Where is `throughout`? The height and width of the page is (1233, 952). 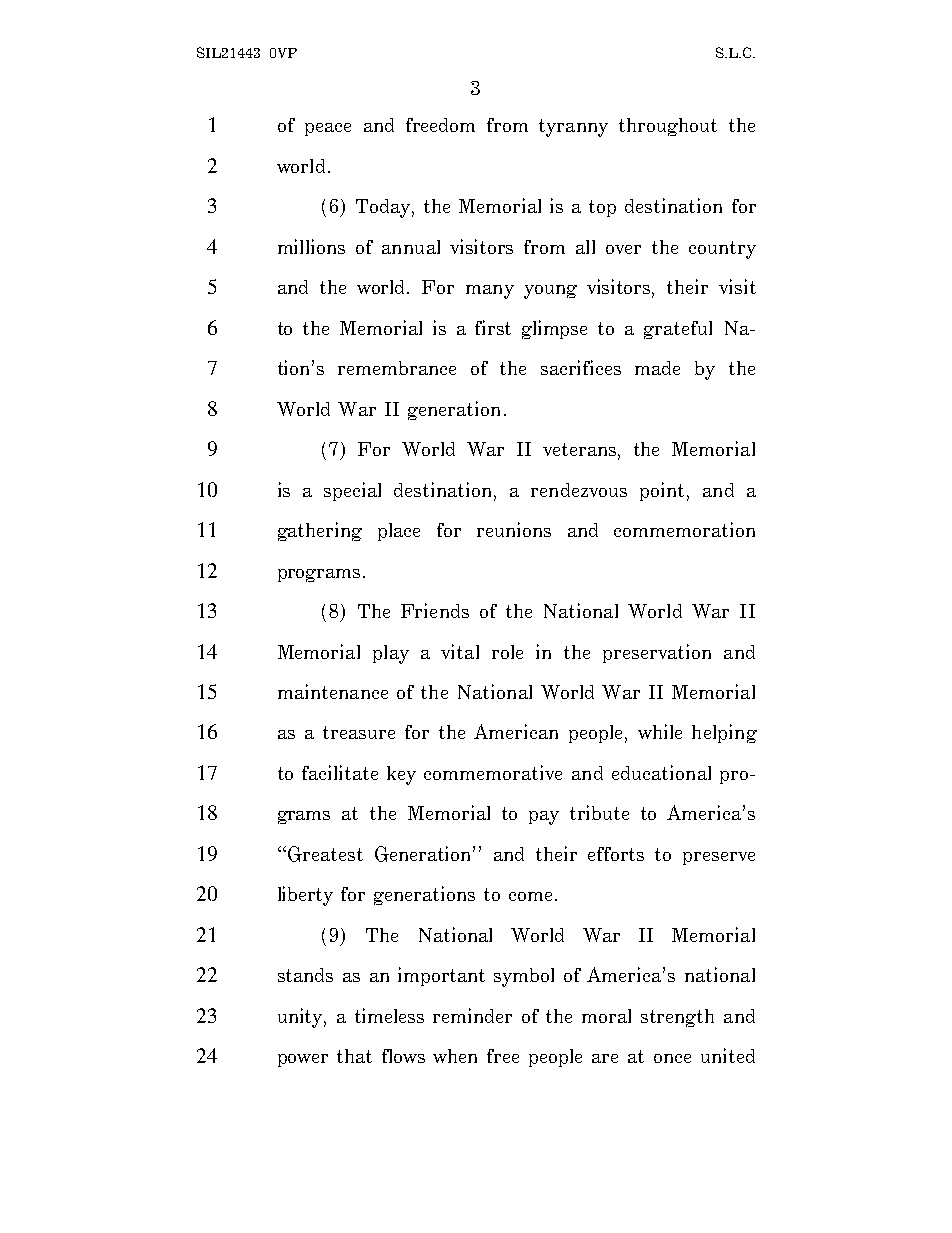 throughout is located at coordinates (668, 127).
